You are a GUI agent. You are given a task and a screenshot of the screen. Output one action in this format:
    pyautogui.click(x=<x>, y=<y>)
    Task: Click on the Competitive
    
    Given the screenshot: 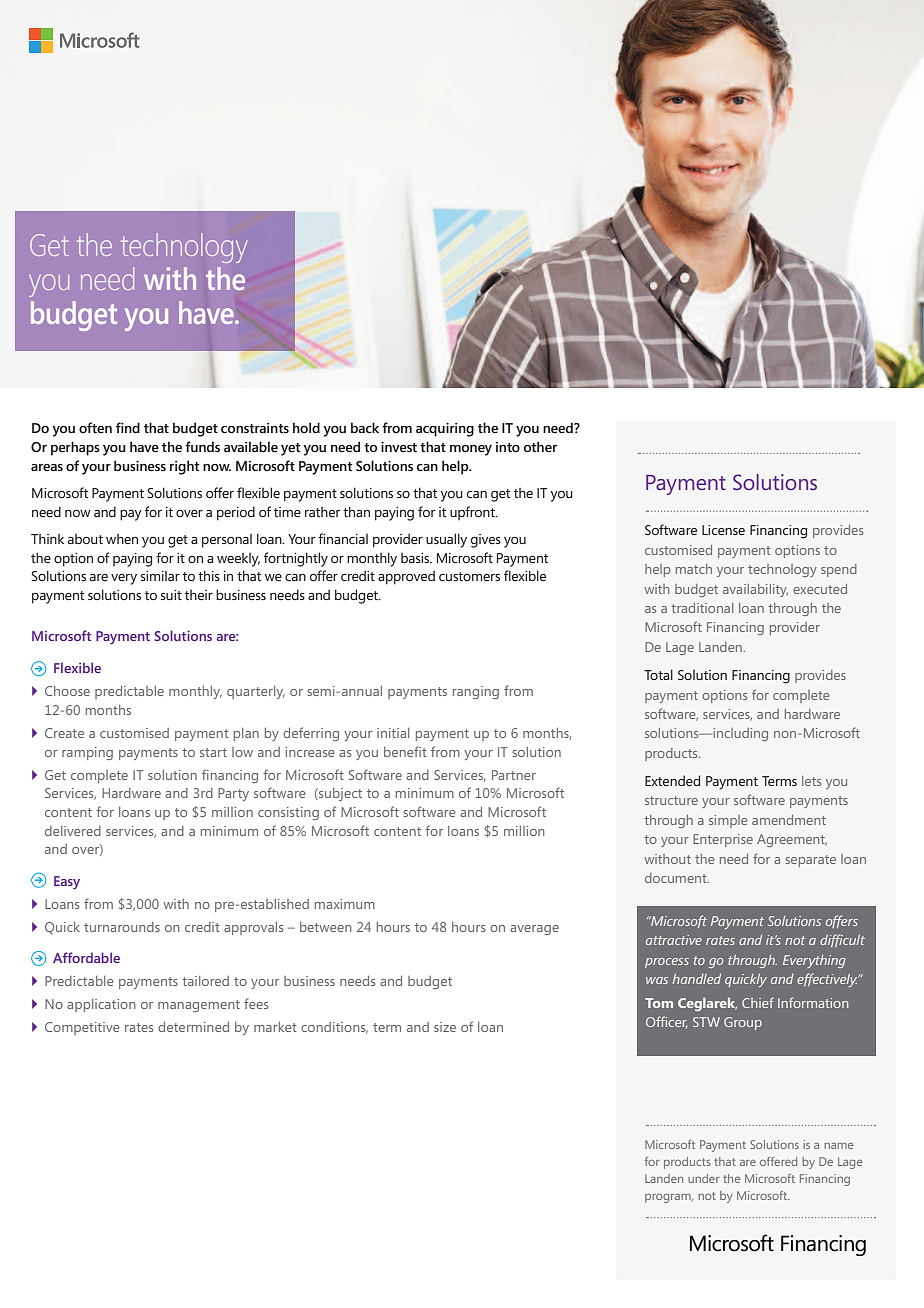 What is the action you would take?
    pyautogui.click(x=82, y=1028)
